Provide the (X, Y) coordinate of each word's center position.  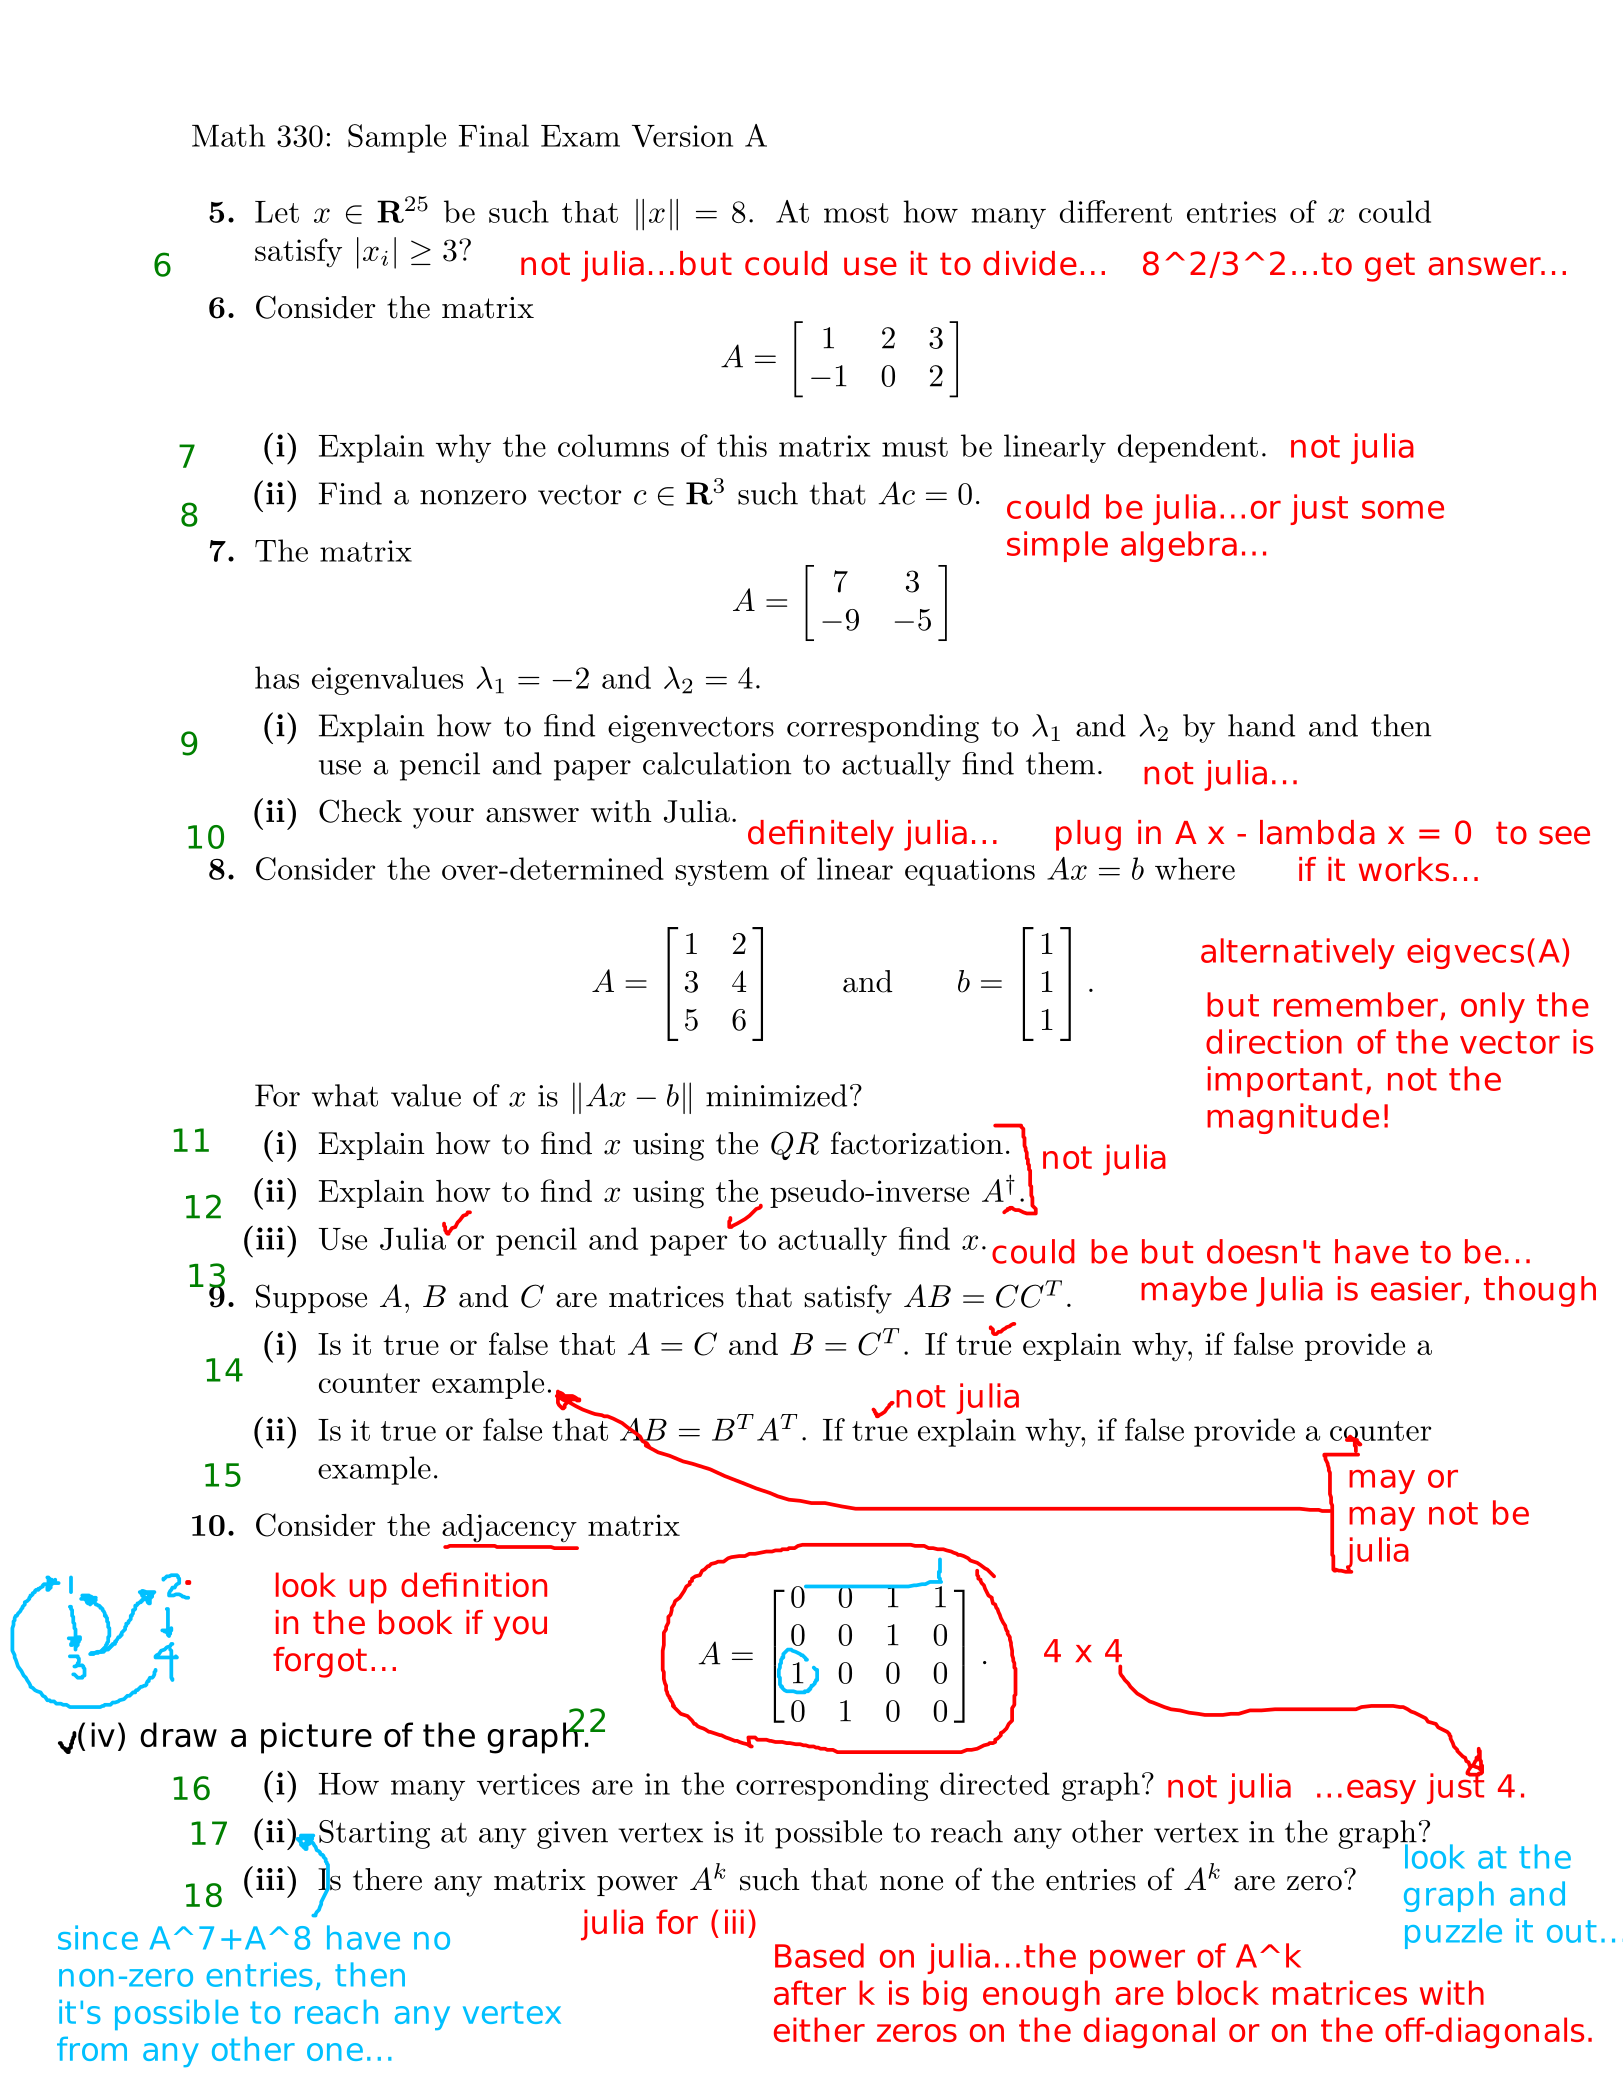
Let (277, 212)
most (856, 213)
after (810, 1992)
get (1390, 267)
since (98, 1937)
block (1218, 1992)
